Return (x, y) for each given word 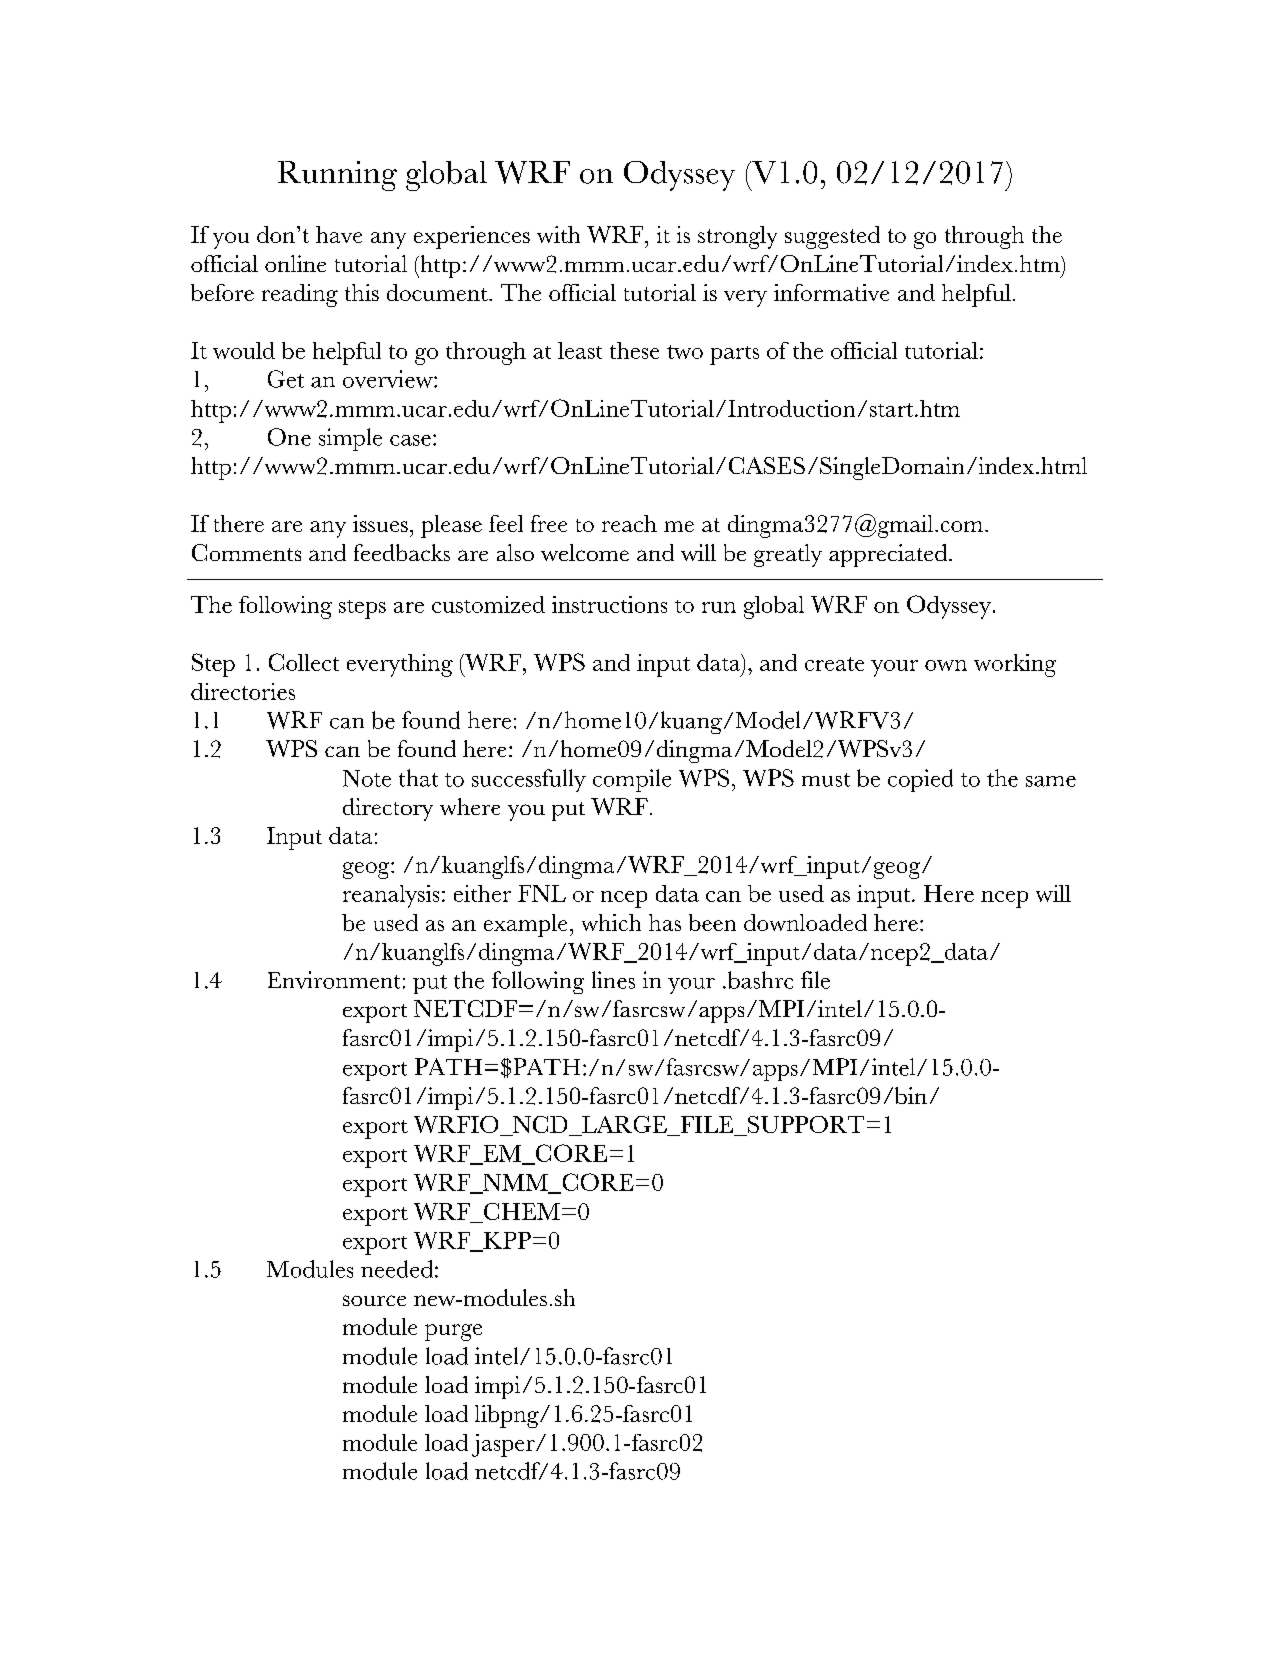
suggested (832, 237)
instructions (609, 604)
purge (453, 1332)
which (611, 922)
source (374, 1300)
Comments (246, 552)
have (339, 234)
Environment (334, 980)
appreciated (889, 555)
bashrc (759, 980)
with (558, 234)
